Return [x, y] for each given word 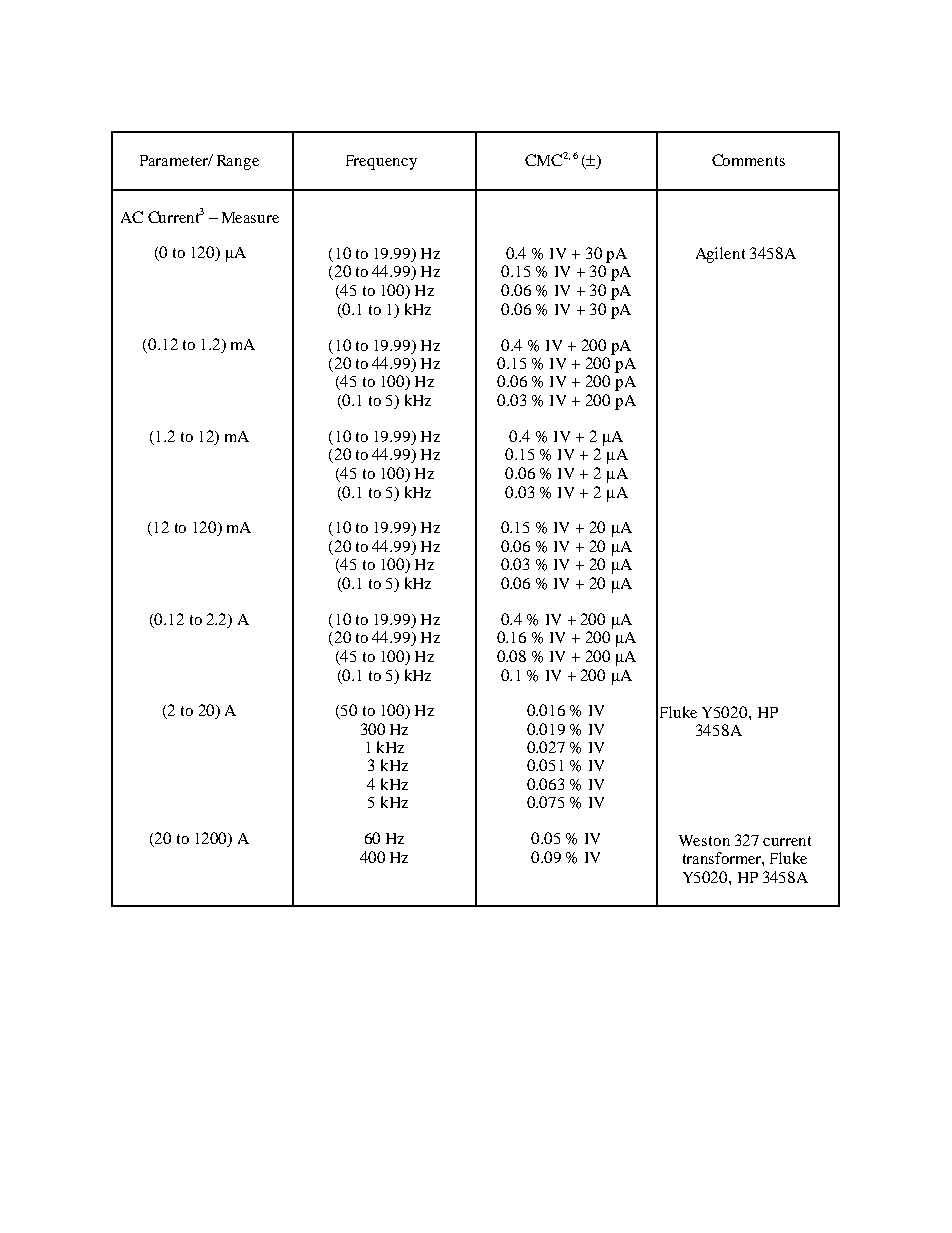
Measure [250, 217]
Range [238, 162]
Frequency [381, 162]
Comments [748, 160]
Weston [704, 840]
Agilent [720, 255]
